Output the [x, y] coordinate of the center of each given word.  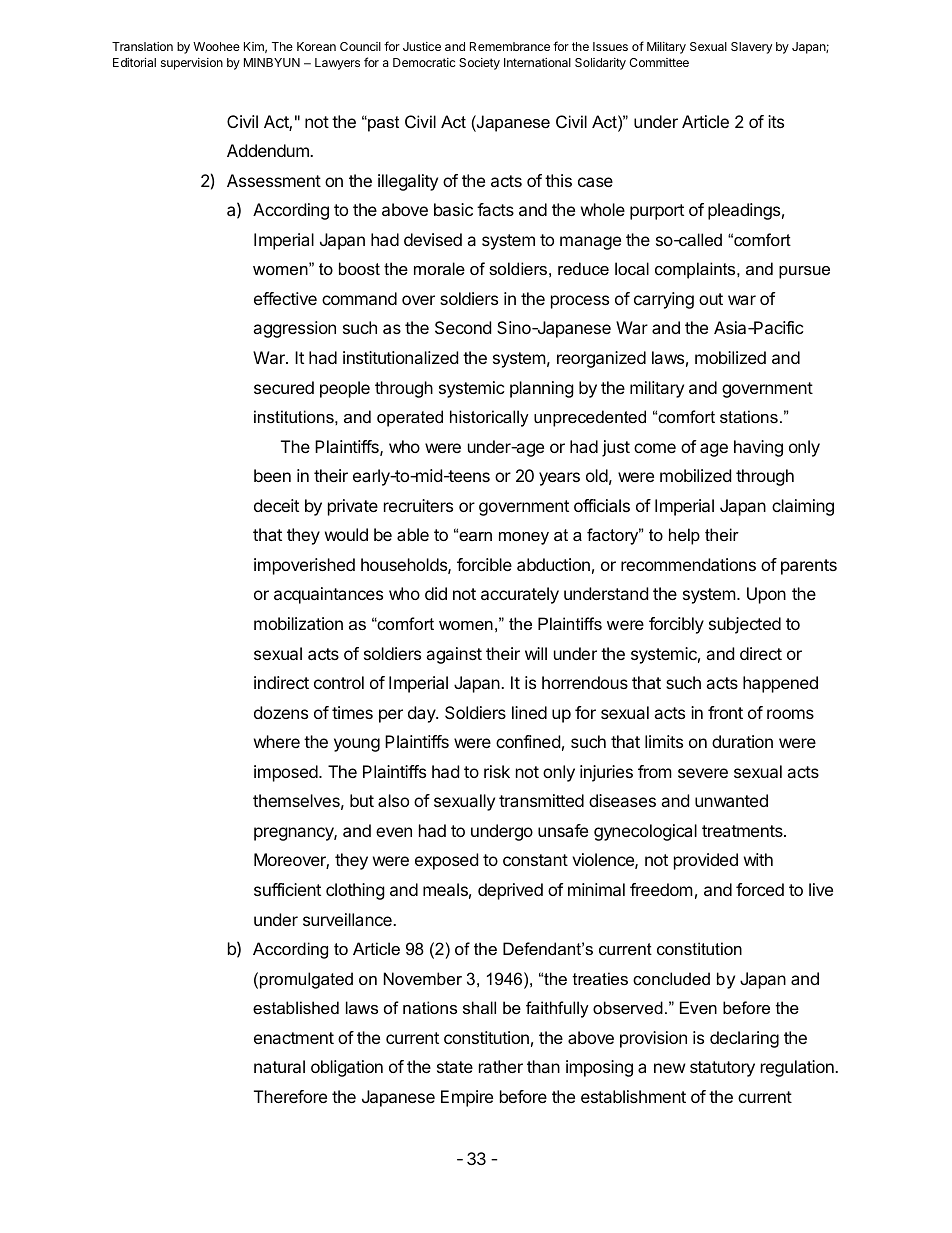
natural [279, 1066]
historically [489, 418]
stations [749, 416]
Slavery [751, 48]
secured [284, 387]
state [455, 1067]
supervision [192, 64]
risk [497, 771]
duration [742, 741]
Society [479, 64]
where [277, 741]
